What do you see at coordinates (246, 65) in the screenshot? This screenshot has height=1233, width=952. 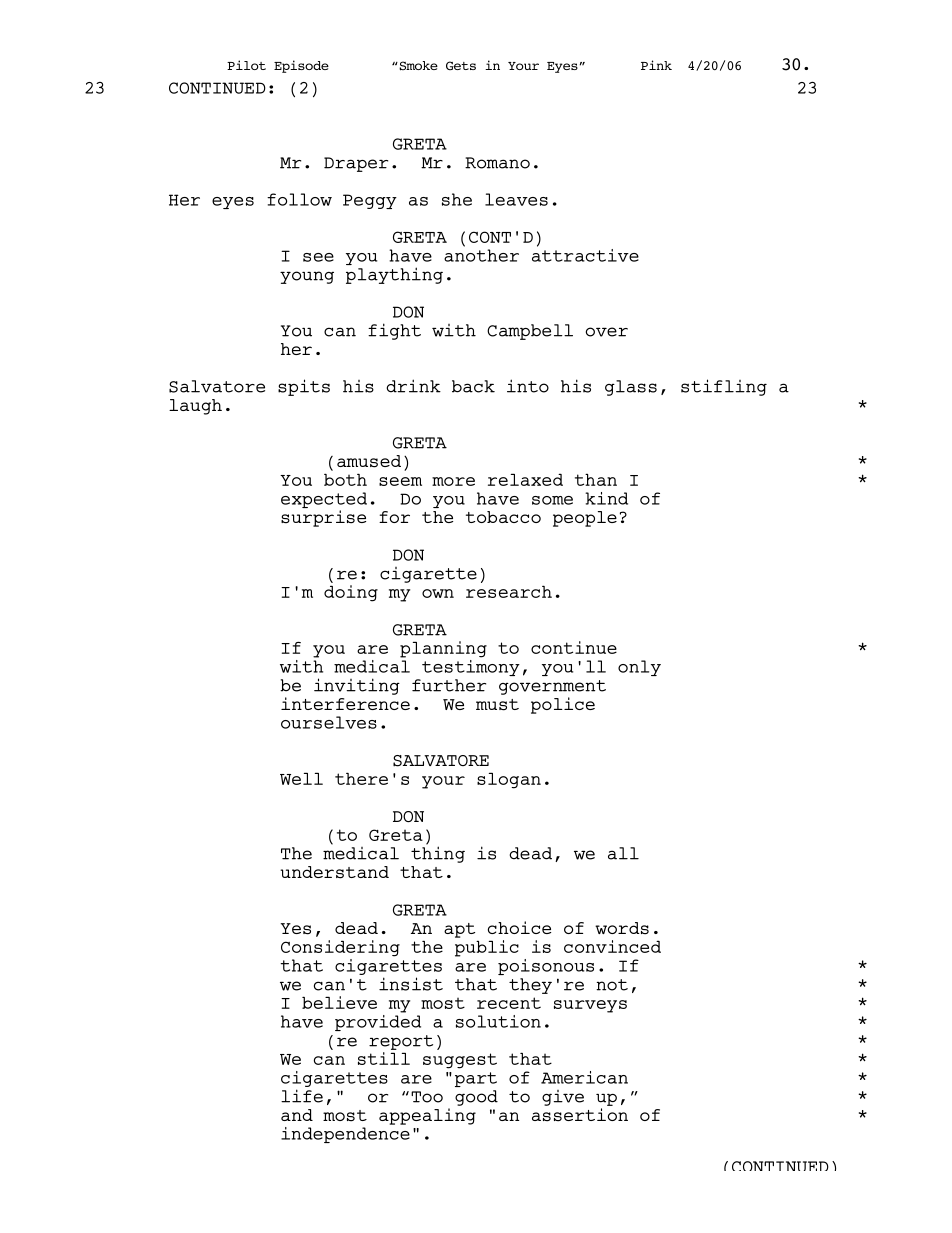 I see `Pilot` at bounding box center [246, 65].
